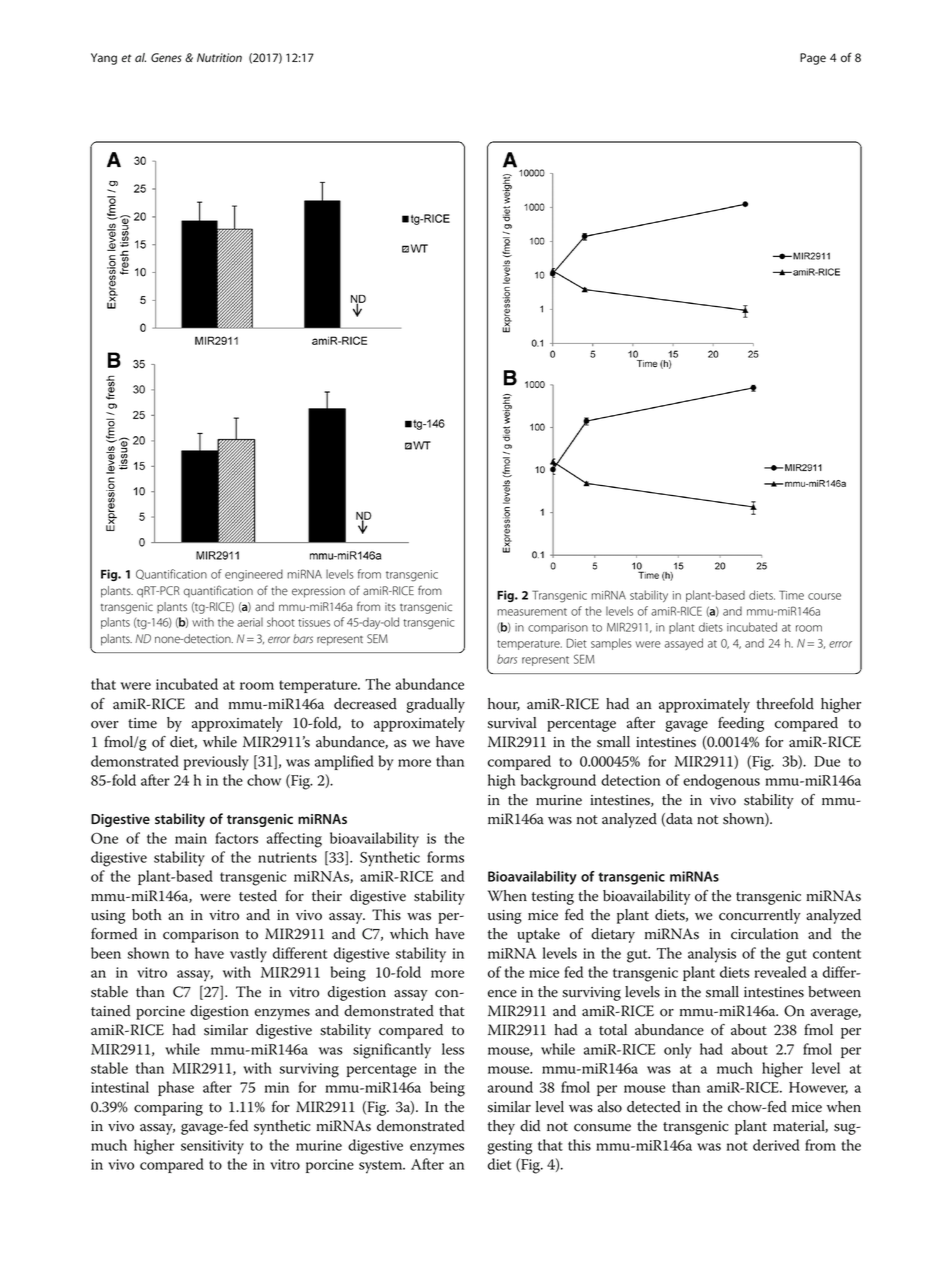 The image size is (952, 1265). What do you see at coordinates (813, 59) in the image?
I see `Page` at bounding box center [813, 59].
